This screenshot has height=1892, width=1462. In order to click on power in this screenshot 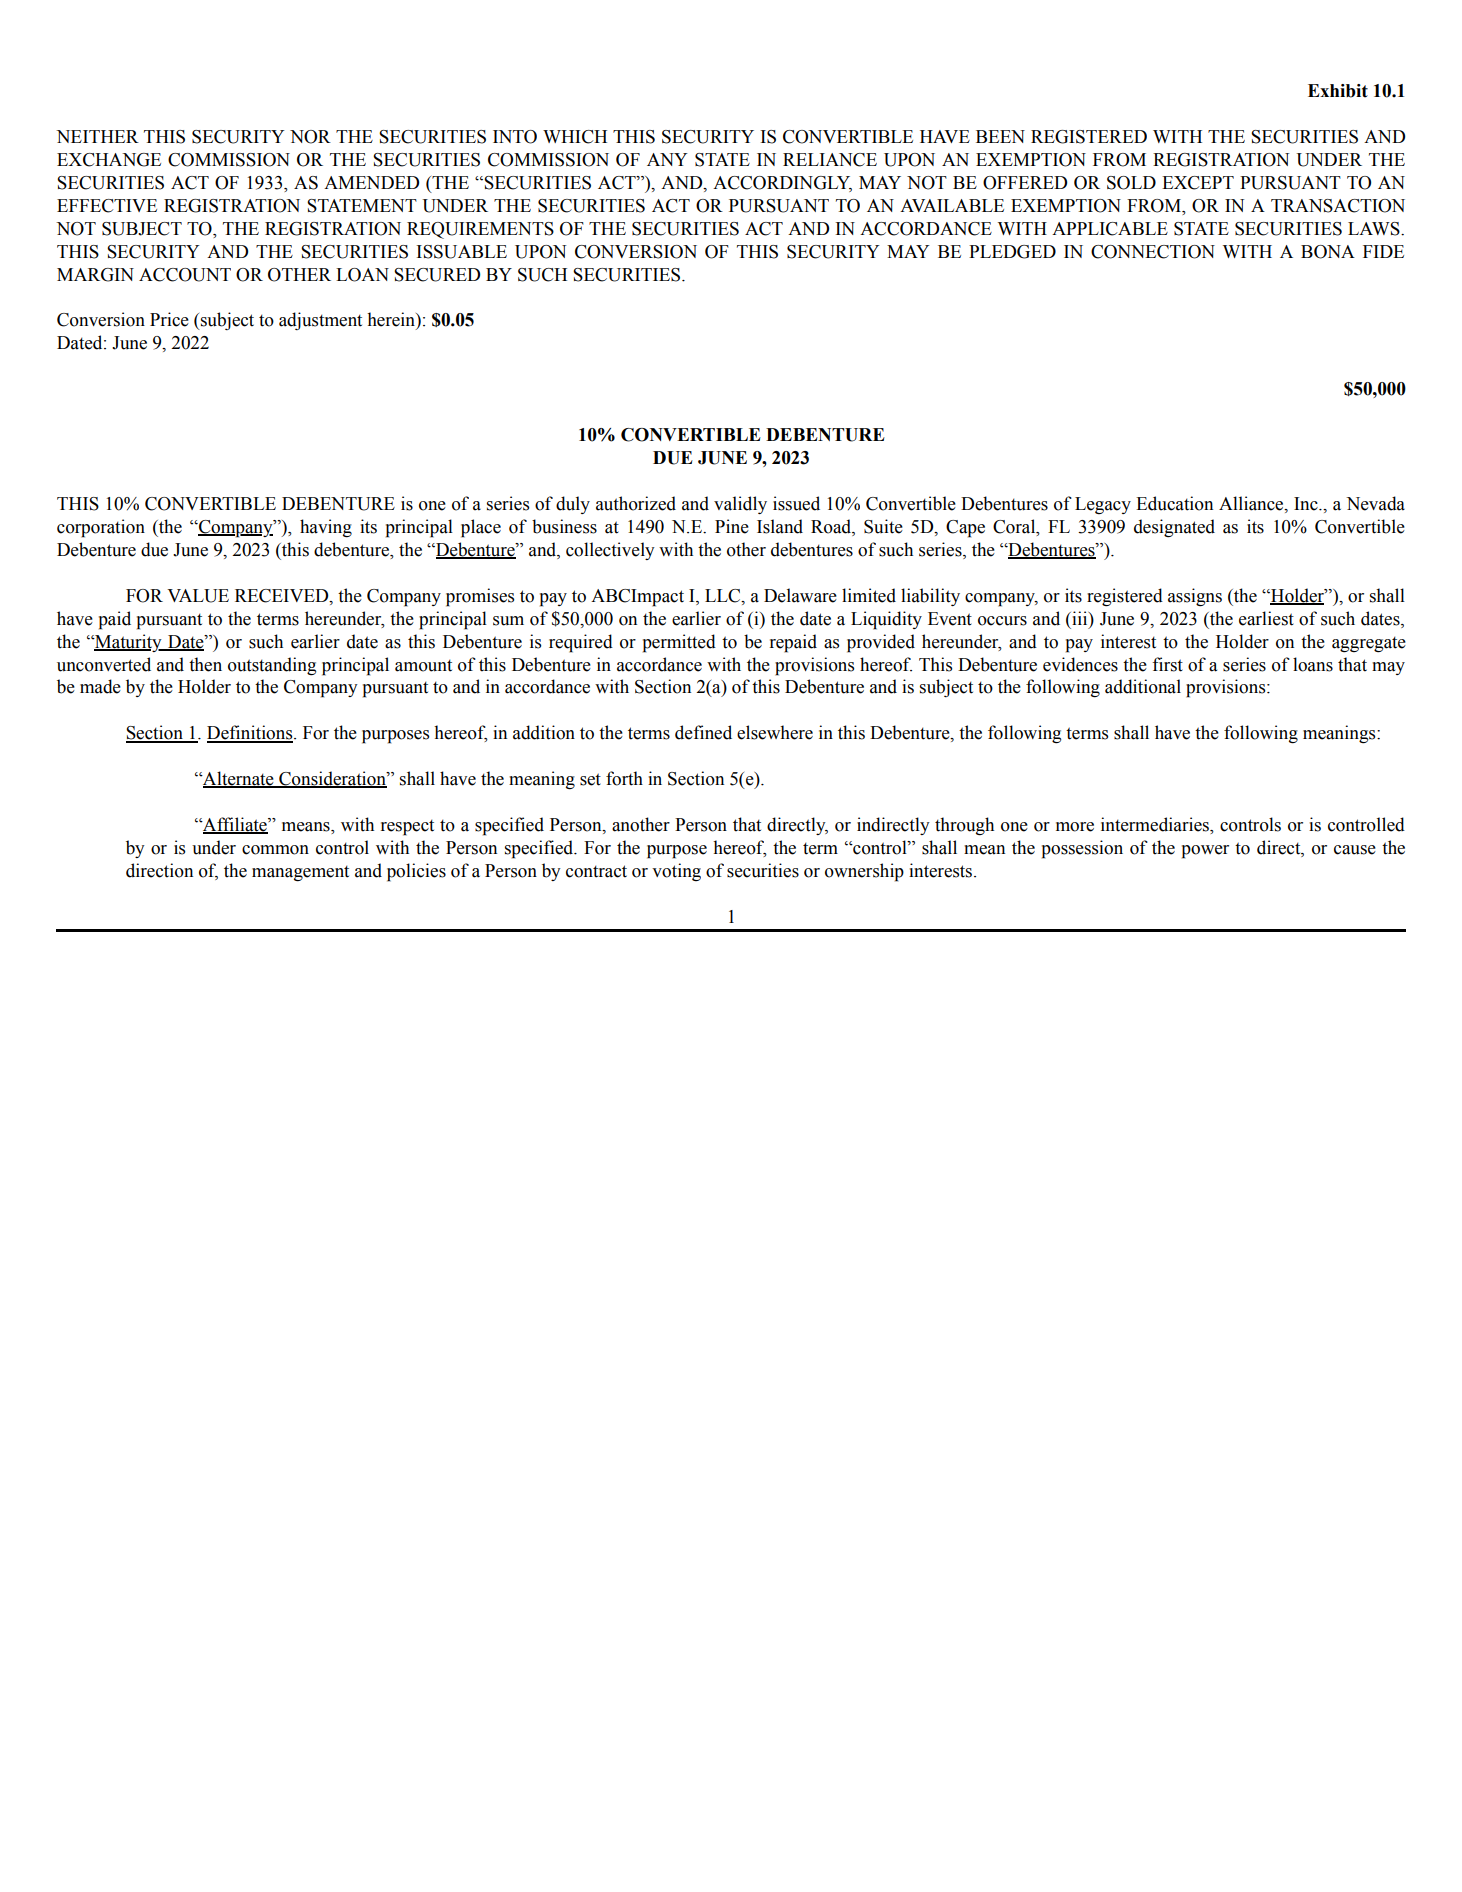, I will do `click(1205, 852)`.
